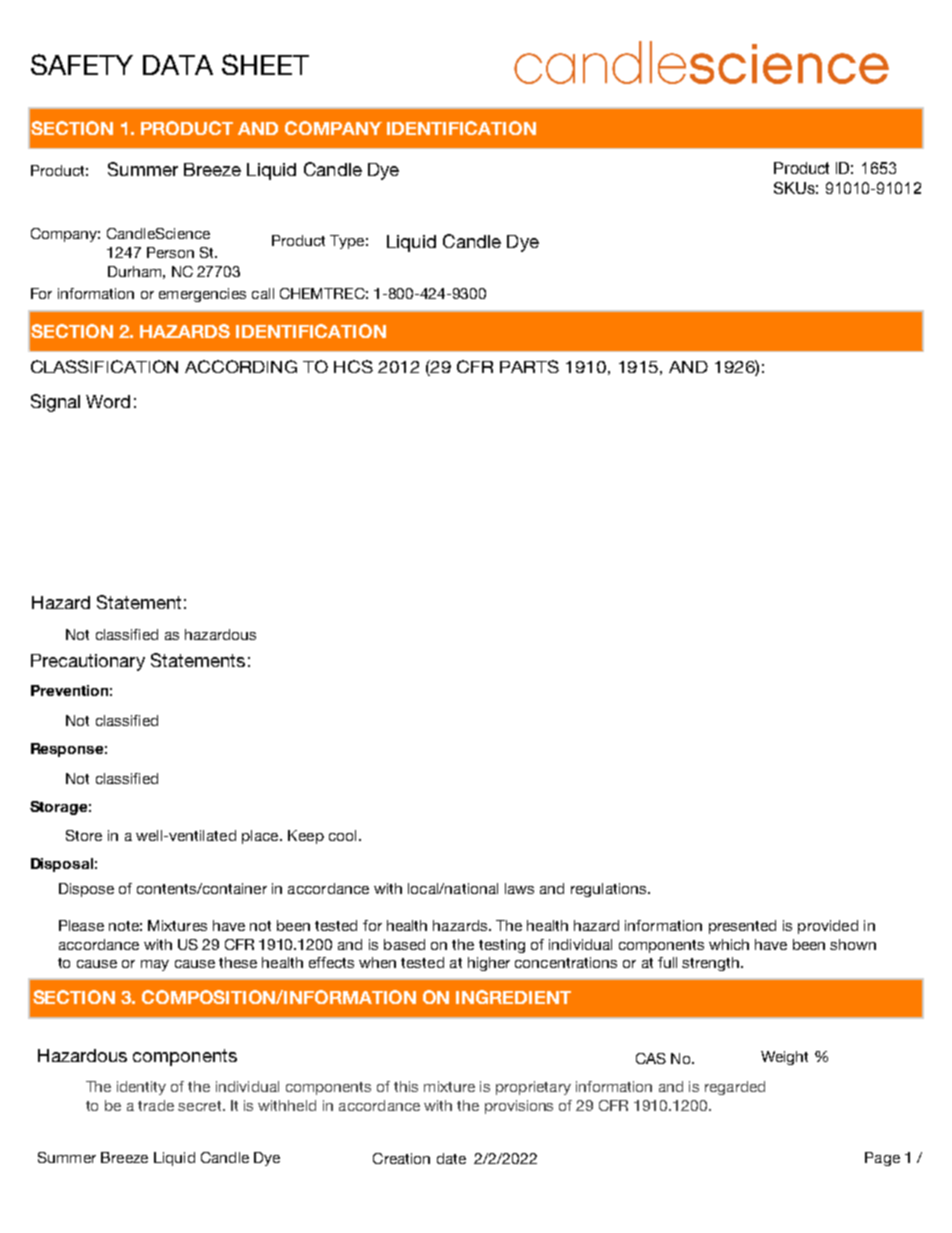 This image has width=952, height=1233. I want to click on Precautionary, so click(88, 662).
